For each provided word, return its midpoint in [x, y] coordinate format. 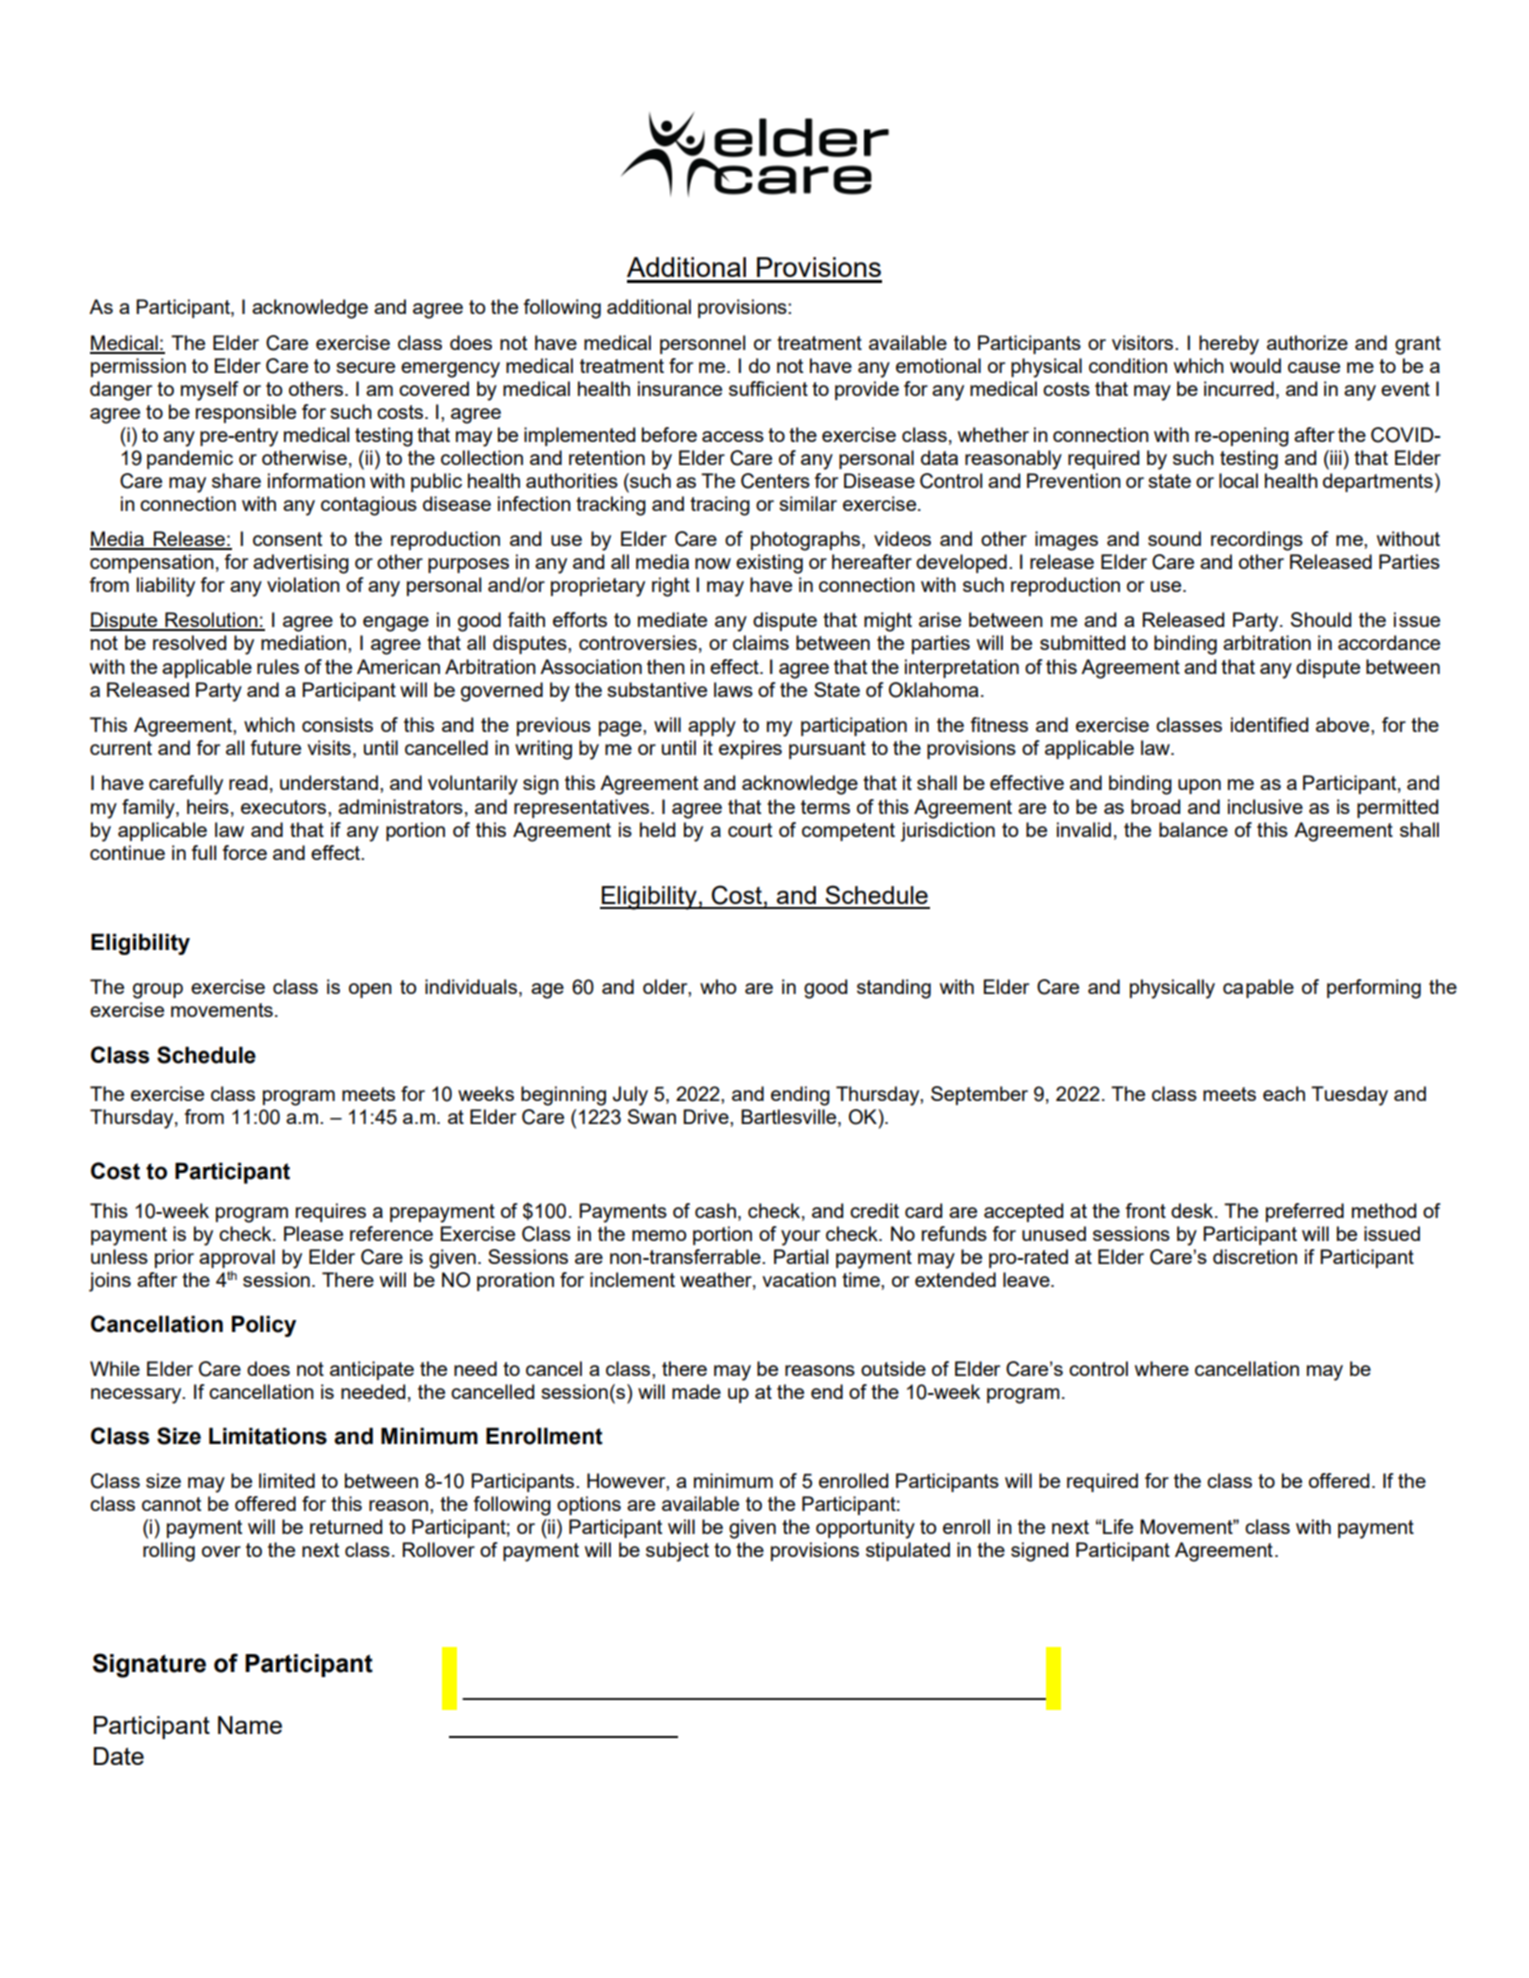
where [1162, 1368]
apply [712, 727]
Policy [264, 1326]
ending [800, 1096]
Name [250, 1725]
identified [1269, 724]
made [696, 1391]
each [1284, 1093]
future [276, 747]
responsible [246, 413]
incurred [1239, 388]
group [158, 991]
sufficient [768, 388]
